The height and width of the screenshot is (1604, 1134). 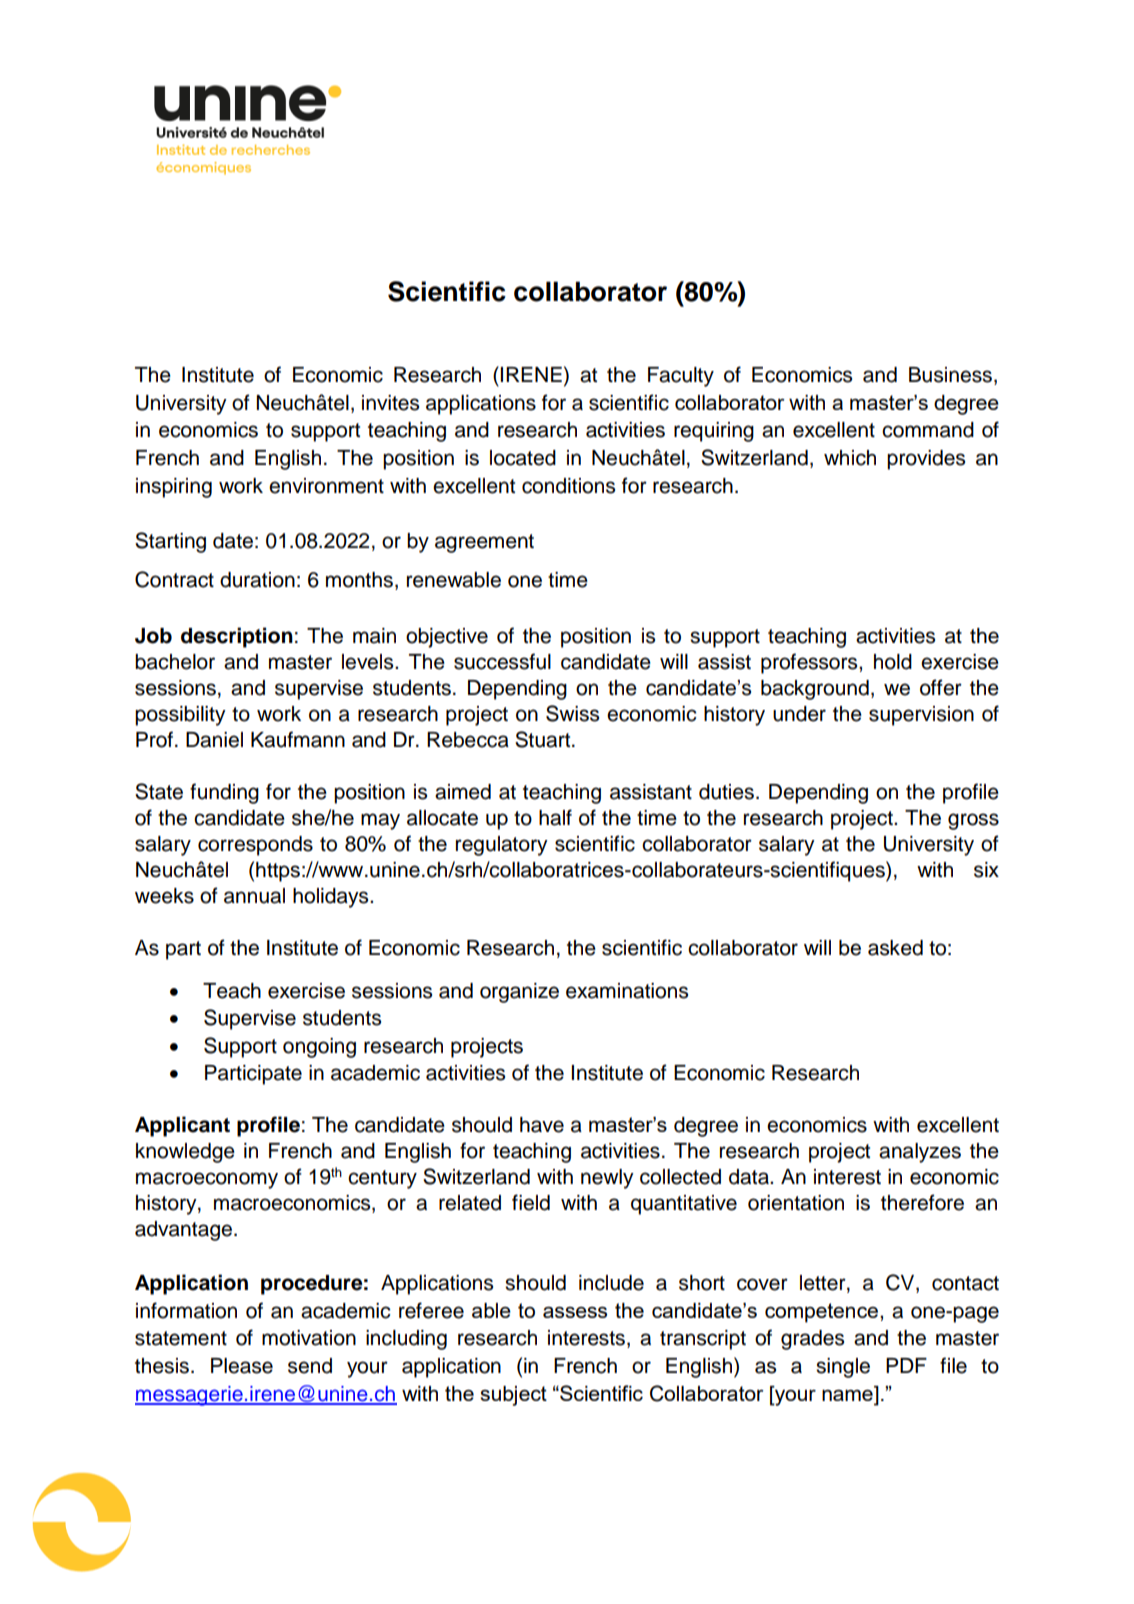 What do you see at coordinates (572, 713) in the screenshot?
I see `Swiss` at bounding box center [572, 713].
